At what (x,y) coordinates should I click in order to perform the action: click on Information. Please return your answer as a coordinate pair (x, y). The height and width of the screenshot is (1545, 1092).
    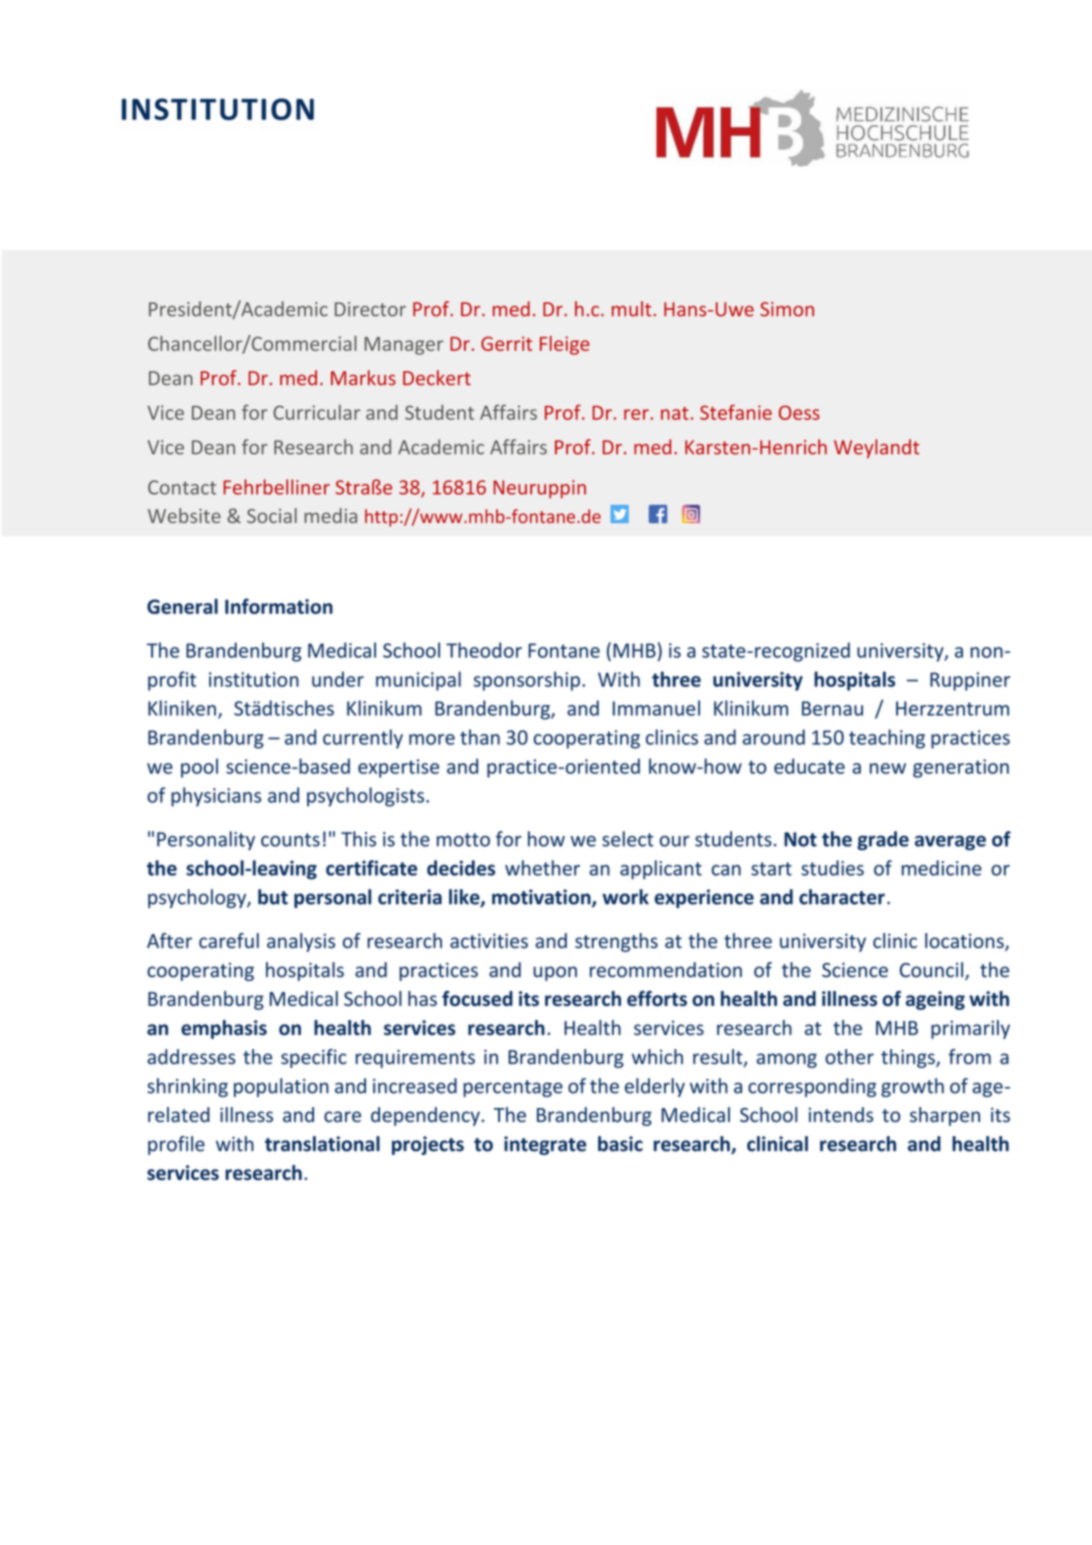
    Looking at the image, I should click on (279, 606).
